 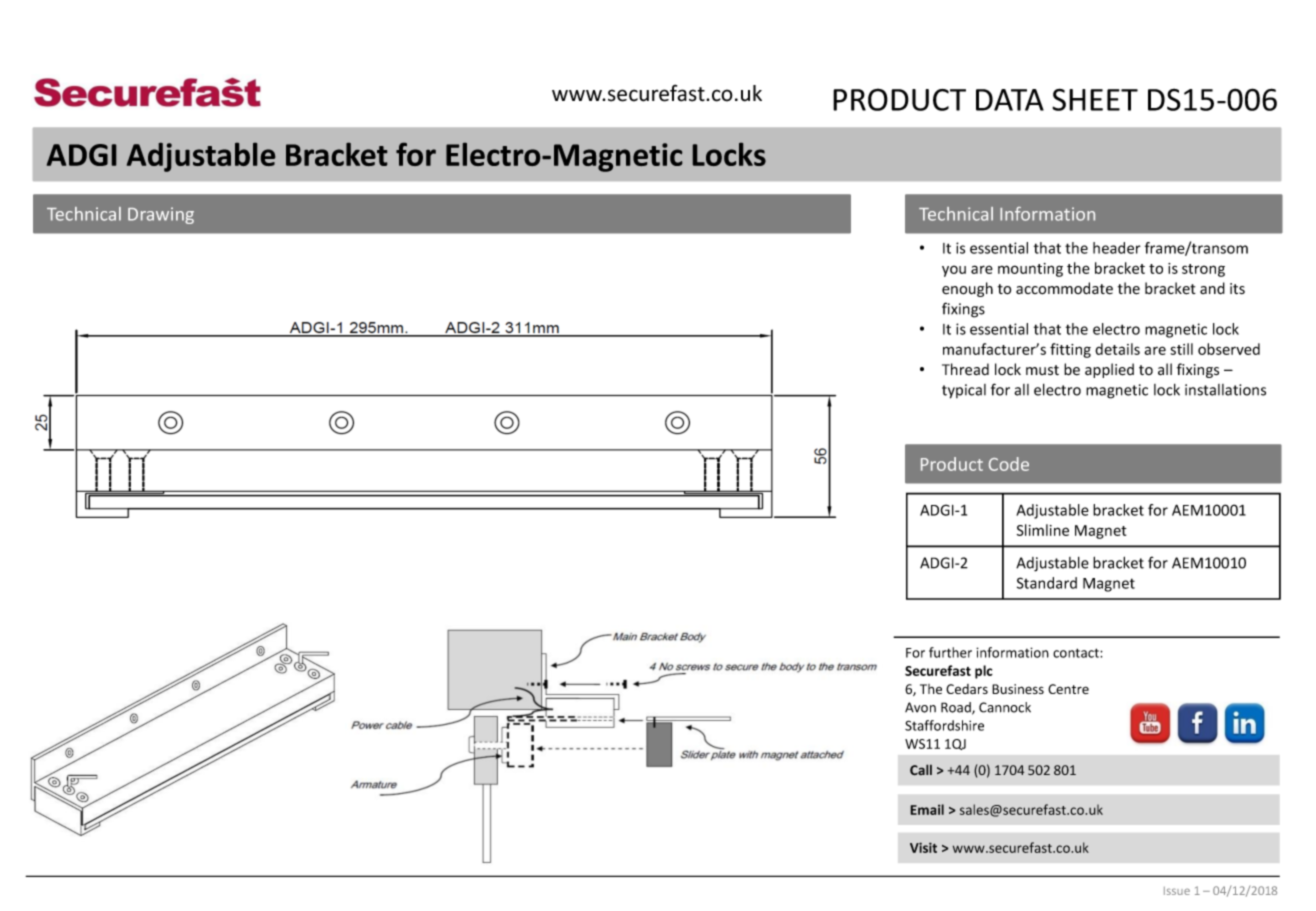 I want to click on contact, so click(x=1077, y=653).
